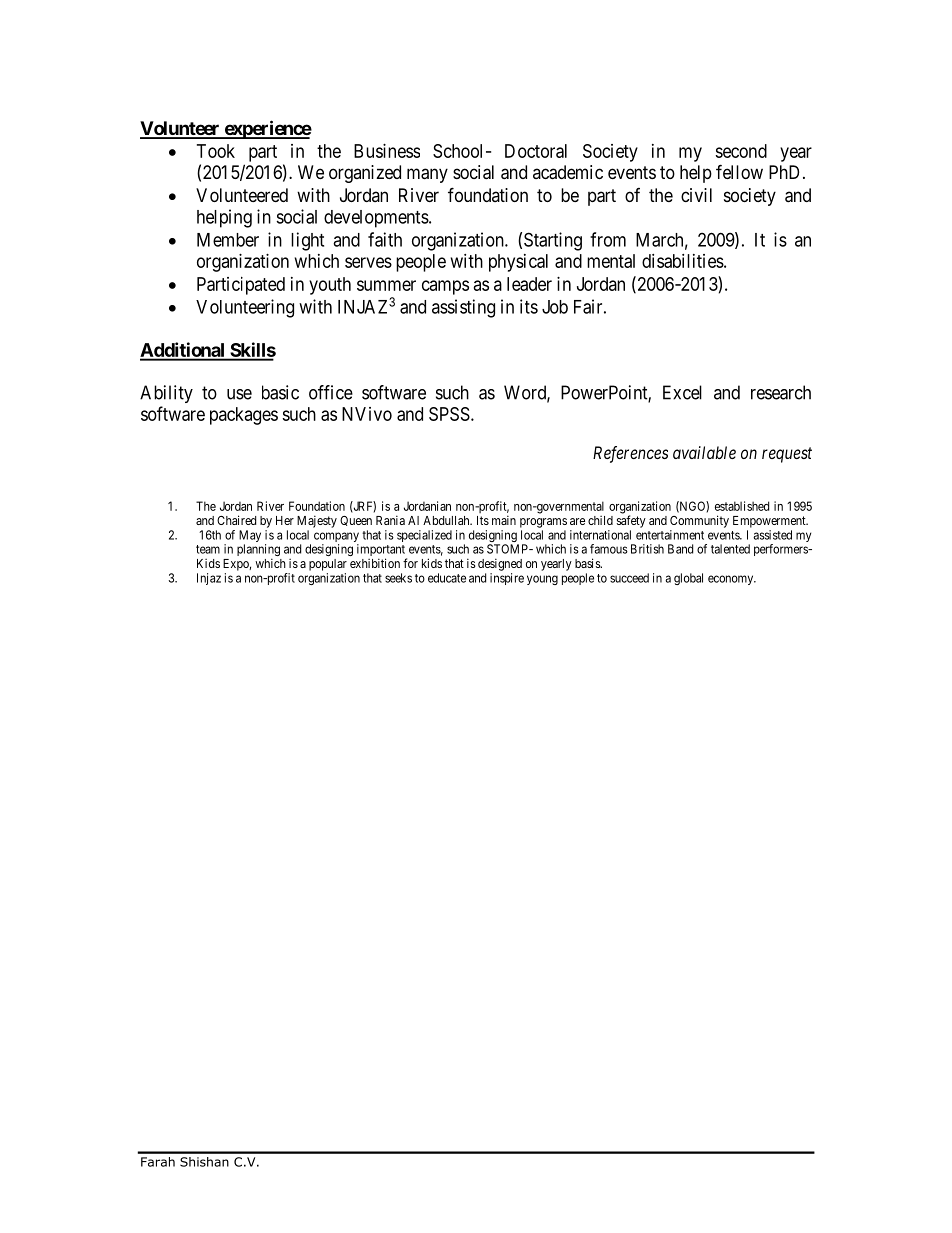 The width and height of the screenshot is (952, 1233). Describe the element at coordinates (258, 551) in the screenshot. I see `planning` at that location.
